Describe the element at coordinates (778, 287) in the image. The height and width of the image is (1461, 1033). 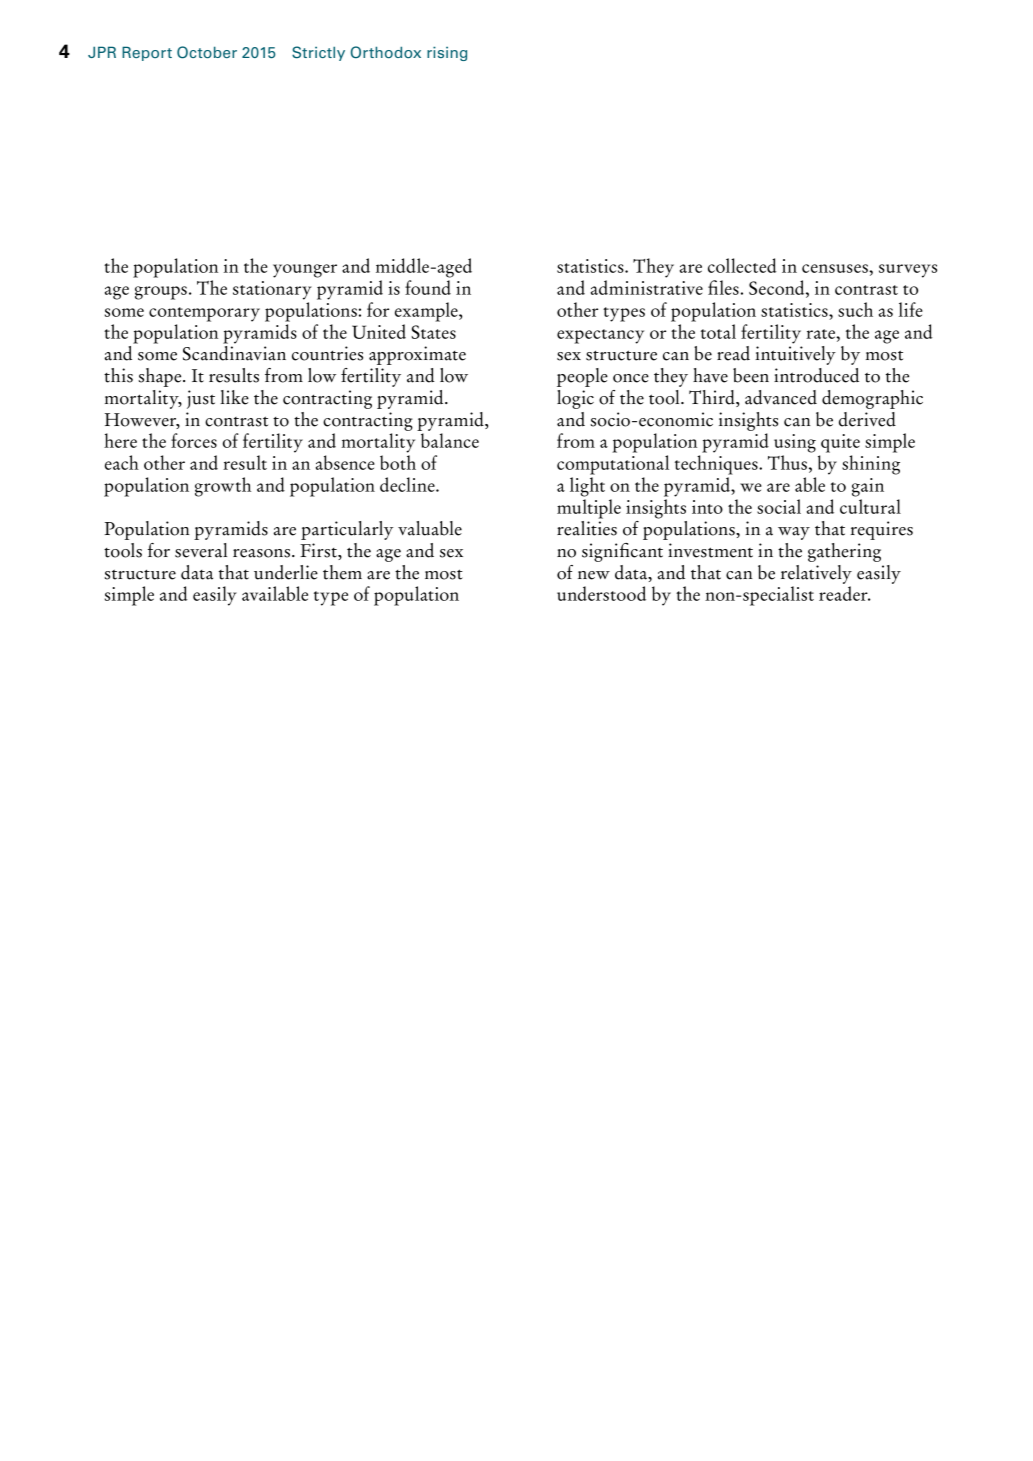
I see `Second` at that location.
